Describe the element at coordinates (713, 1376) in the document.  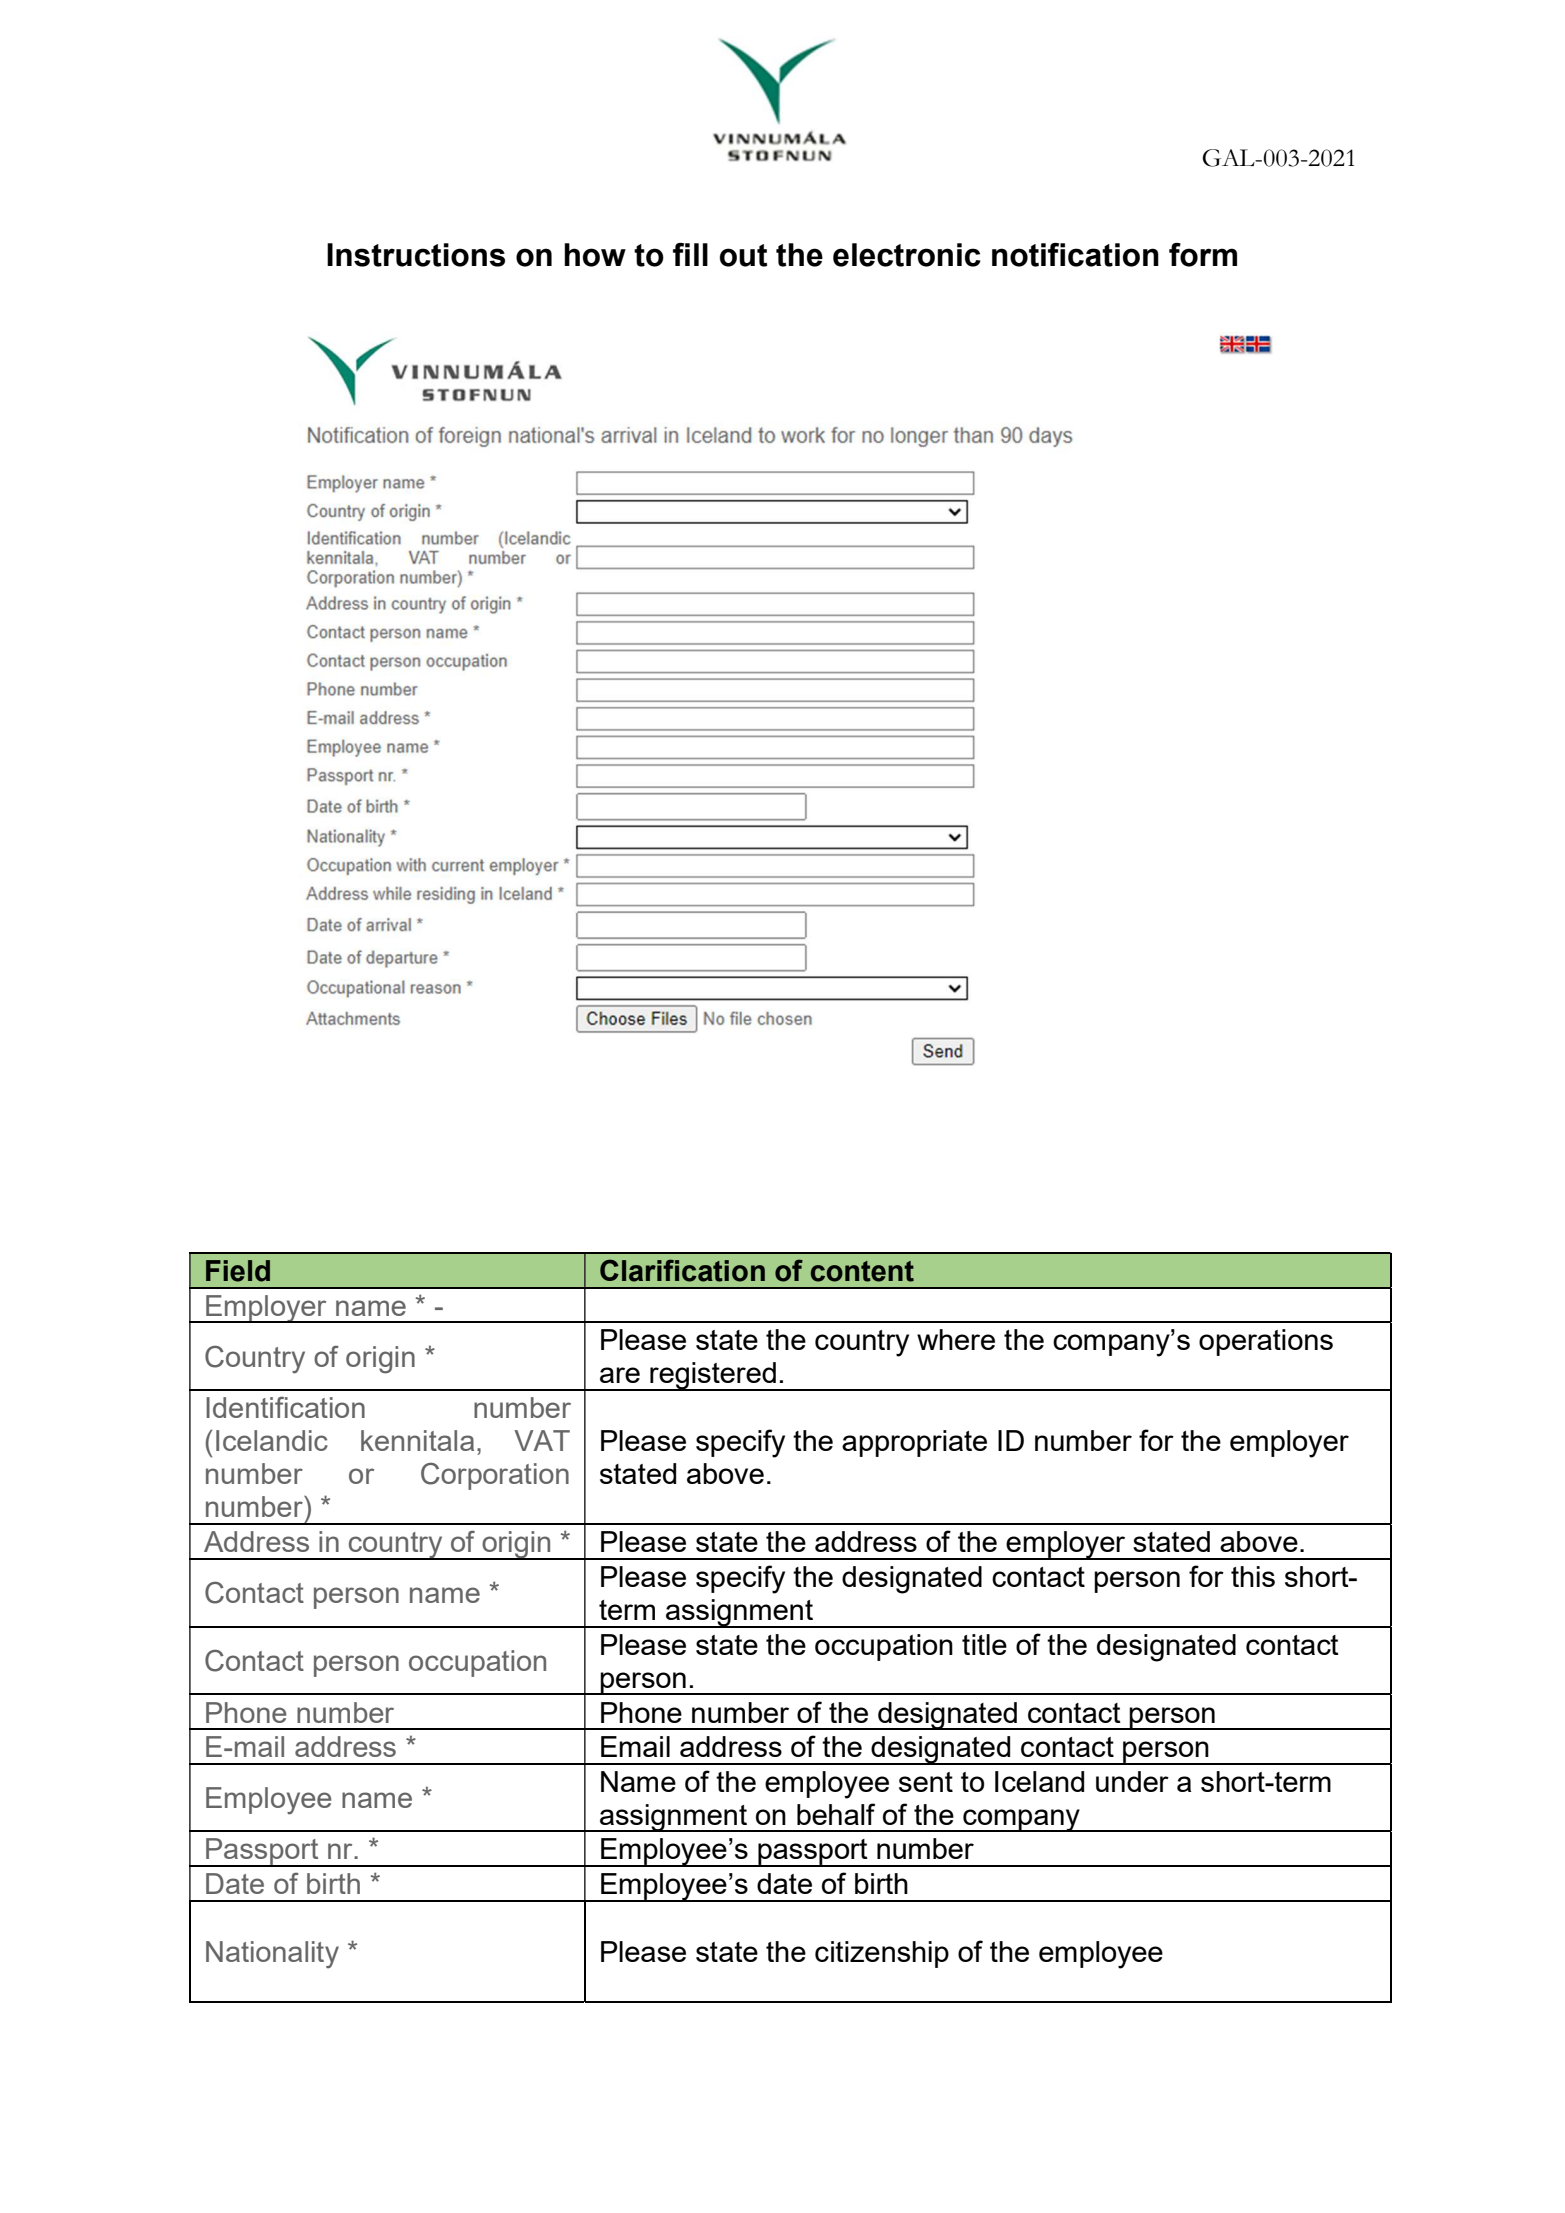
I see `registered` at that location.
